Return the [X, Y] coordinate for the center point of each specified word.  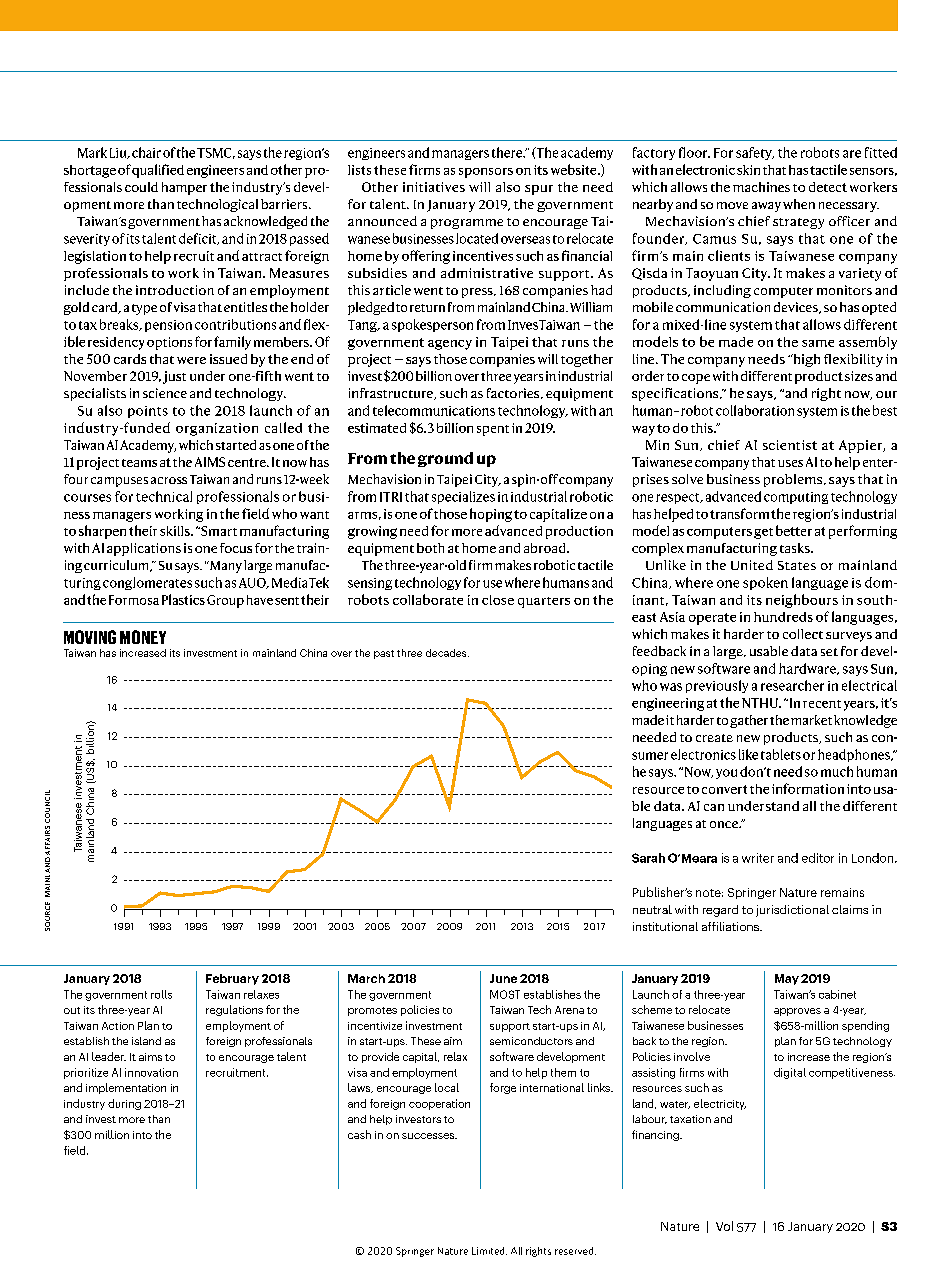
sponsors [486, 173]
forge [503, 1088]
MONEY [143, 637]
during [124, 1104]
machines [761, 187]
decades [447, 653]
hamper [184, 188]
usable [769, 651]
